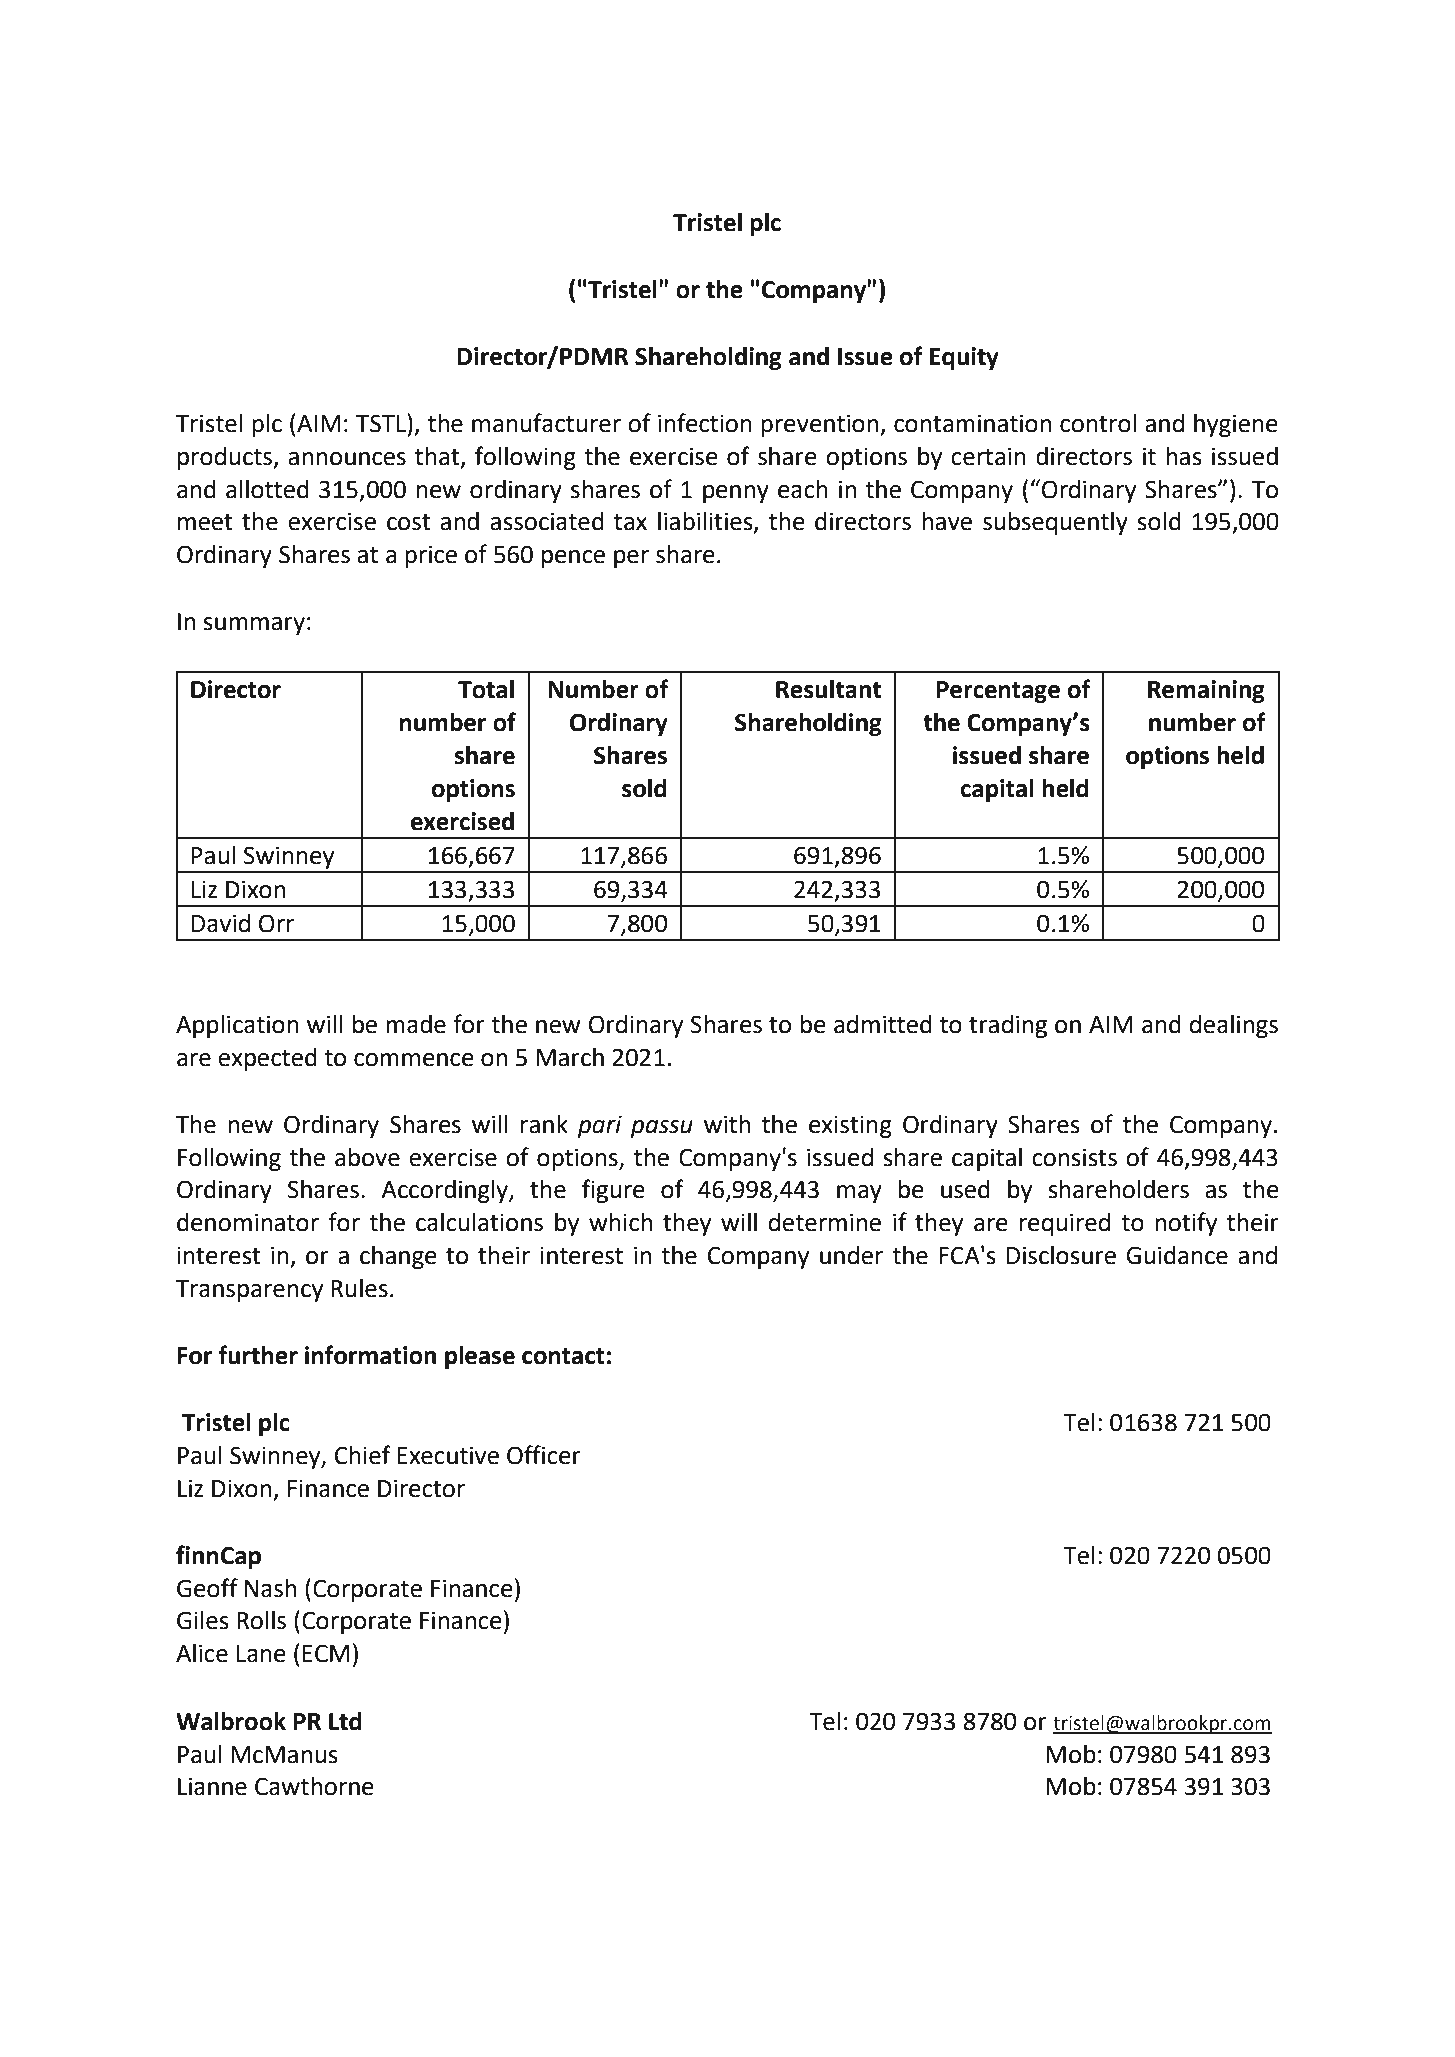 The height and width of the screenshot is (2057, 1455). Describe the element at coordinates (1098, 423) in the screenshot. I see `control` at that location.
